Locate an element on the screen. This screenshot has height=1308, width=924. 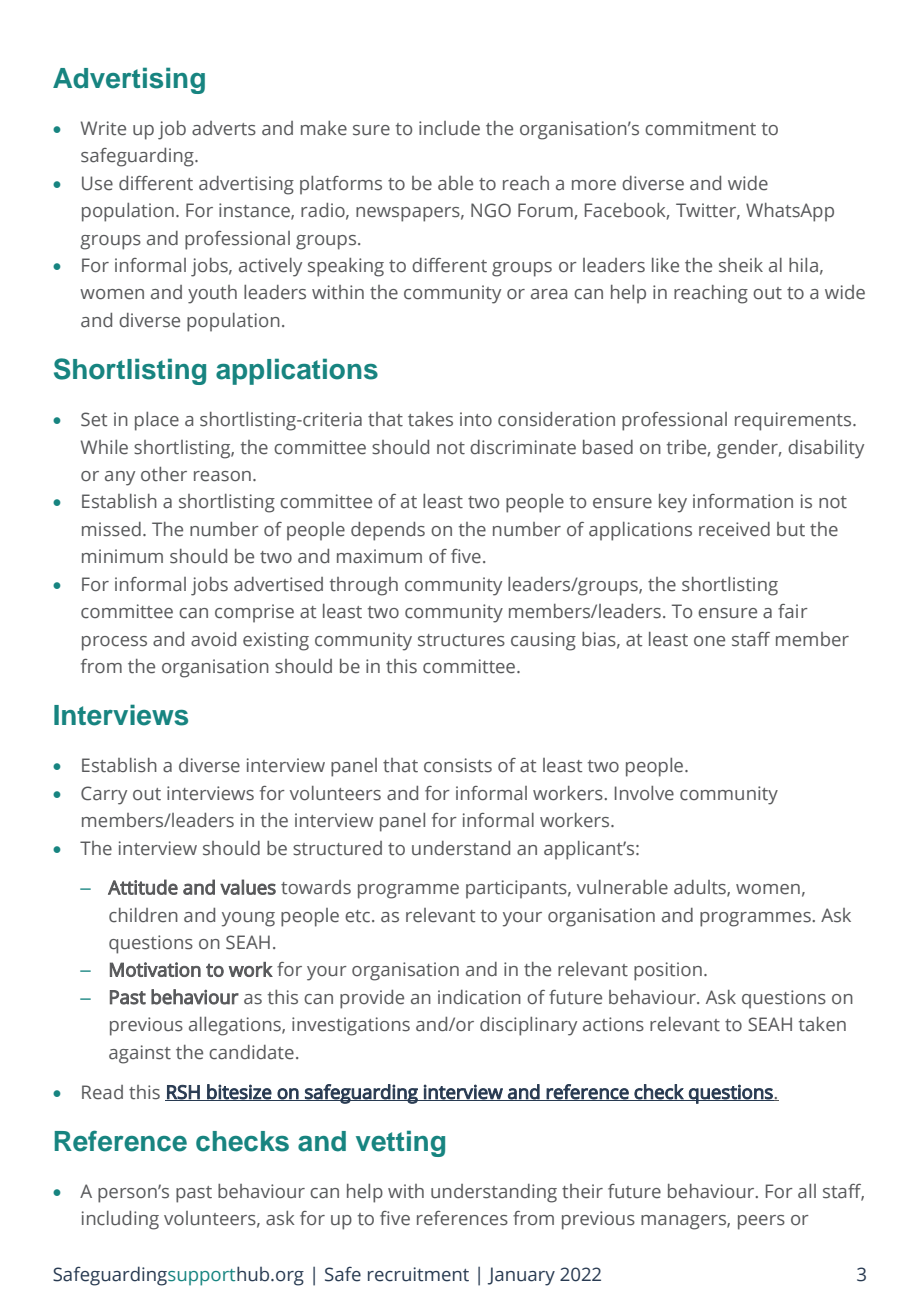
depends is located at coordinates (388, 531).
